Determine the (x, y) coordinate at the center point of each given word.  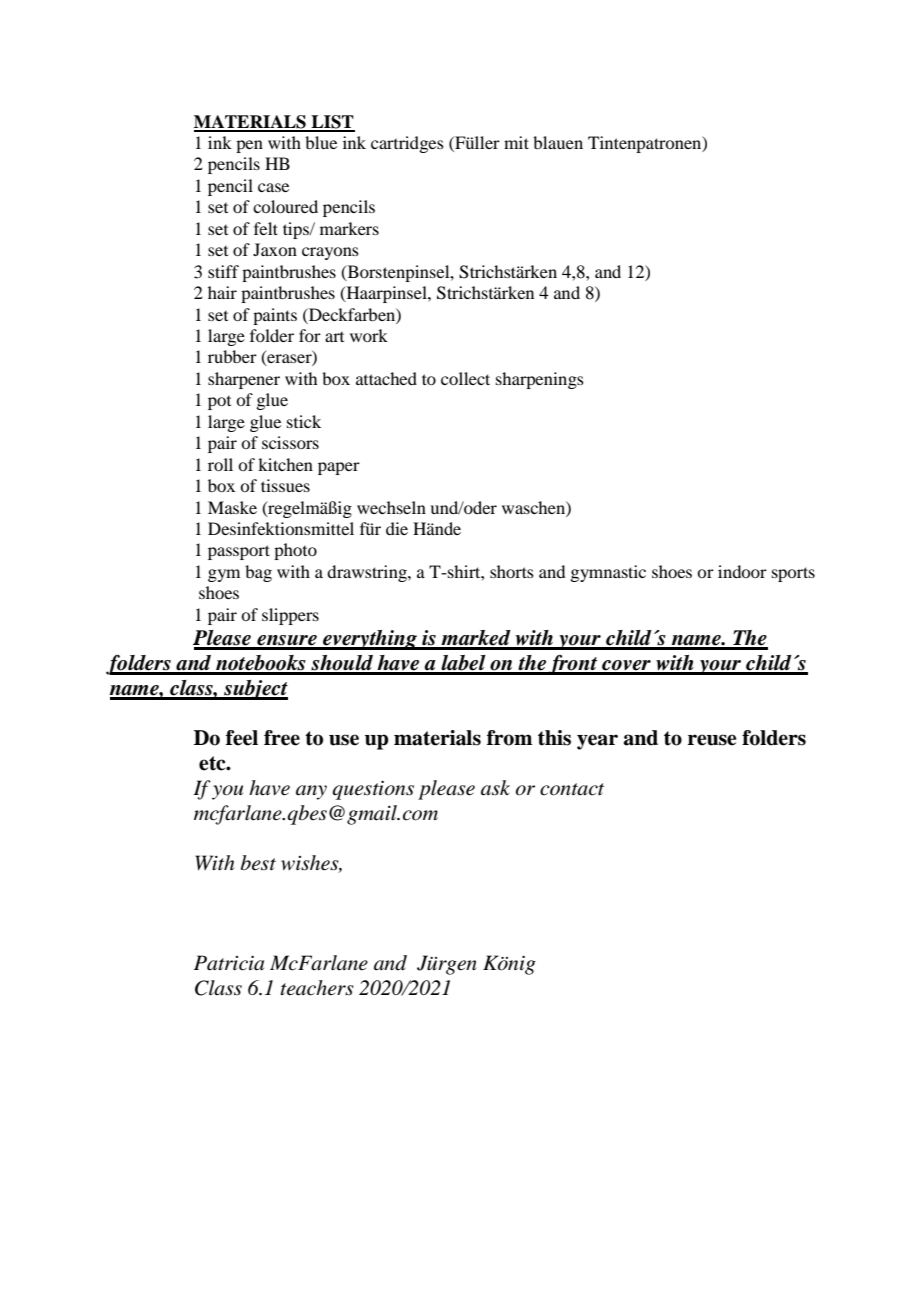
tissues (285, 485)
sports (793, 574)
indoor (742, 571)
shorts (512, 571)
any (311, 792)
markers (349, 228)
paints (275, 316)
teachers (317, 988)
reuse (712, 740)
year (597, 742)
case (273, 187)
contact (572, 789)
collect (465, 378)
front (573, 665)
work (369, 335)
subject (255, 690)
